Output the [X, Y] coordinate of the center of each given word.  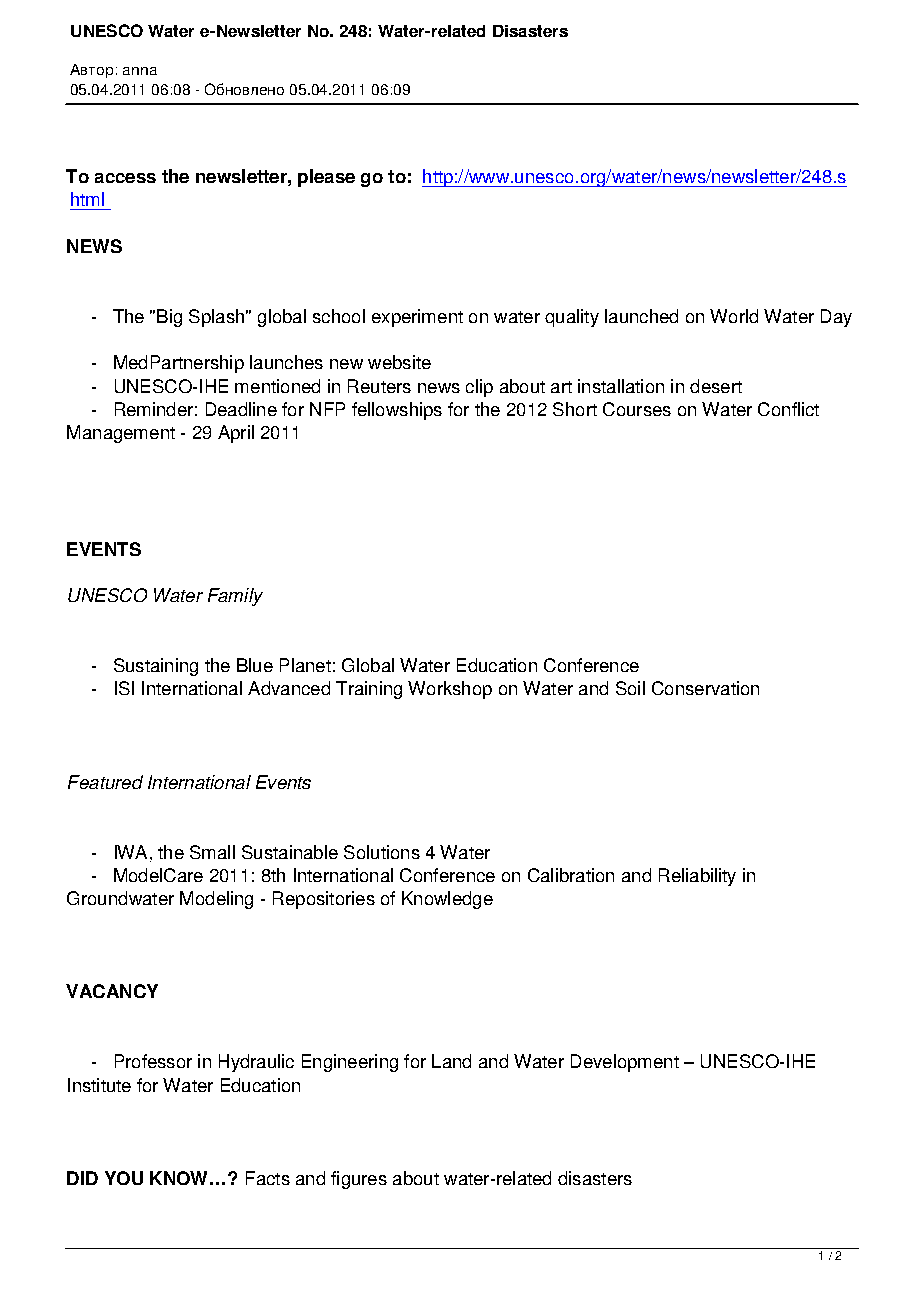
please [326, 178]
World [734, 316]
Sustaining [156, 667]
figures [359, 1180]
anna [140, 71]
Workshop [450, 690]
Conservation [705, 688]
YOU [124, 1178]
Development [625, 1063]
